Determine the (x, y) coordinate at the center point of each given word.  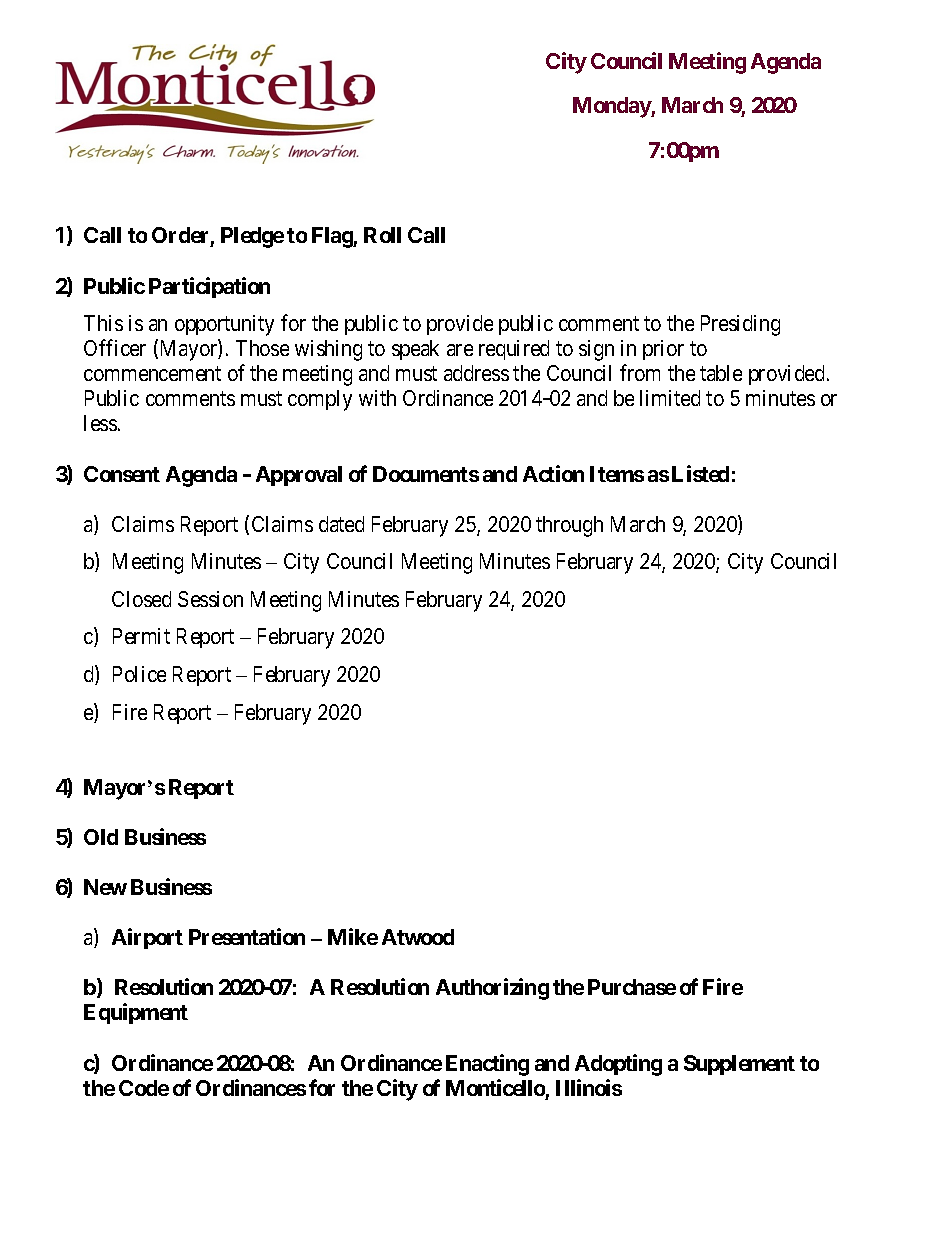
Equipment (136, 1013)
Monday (612, 107)
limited (670, 398)
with (377, 398)
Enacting (487, 1065)
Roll (382, 235)
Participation (209, 287)
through (569, 526)
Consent (122, 474)
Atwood (418, 937)
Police (139, 674)
